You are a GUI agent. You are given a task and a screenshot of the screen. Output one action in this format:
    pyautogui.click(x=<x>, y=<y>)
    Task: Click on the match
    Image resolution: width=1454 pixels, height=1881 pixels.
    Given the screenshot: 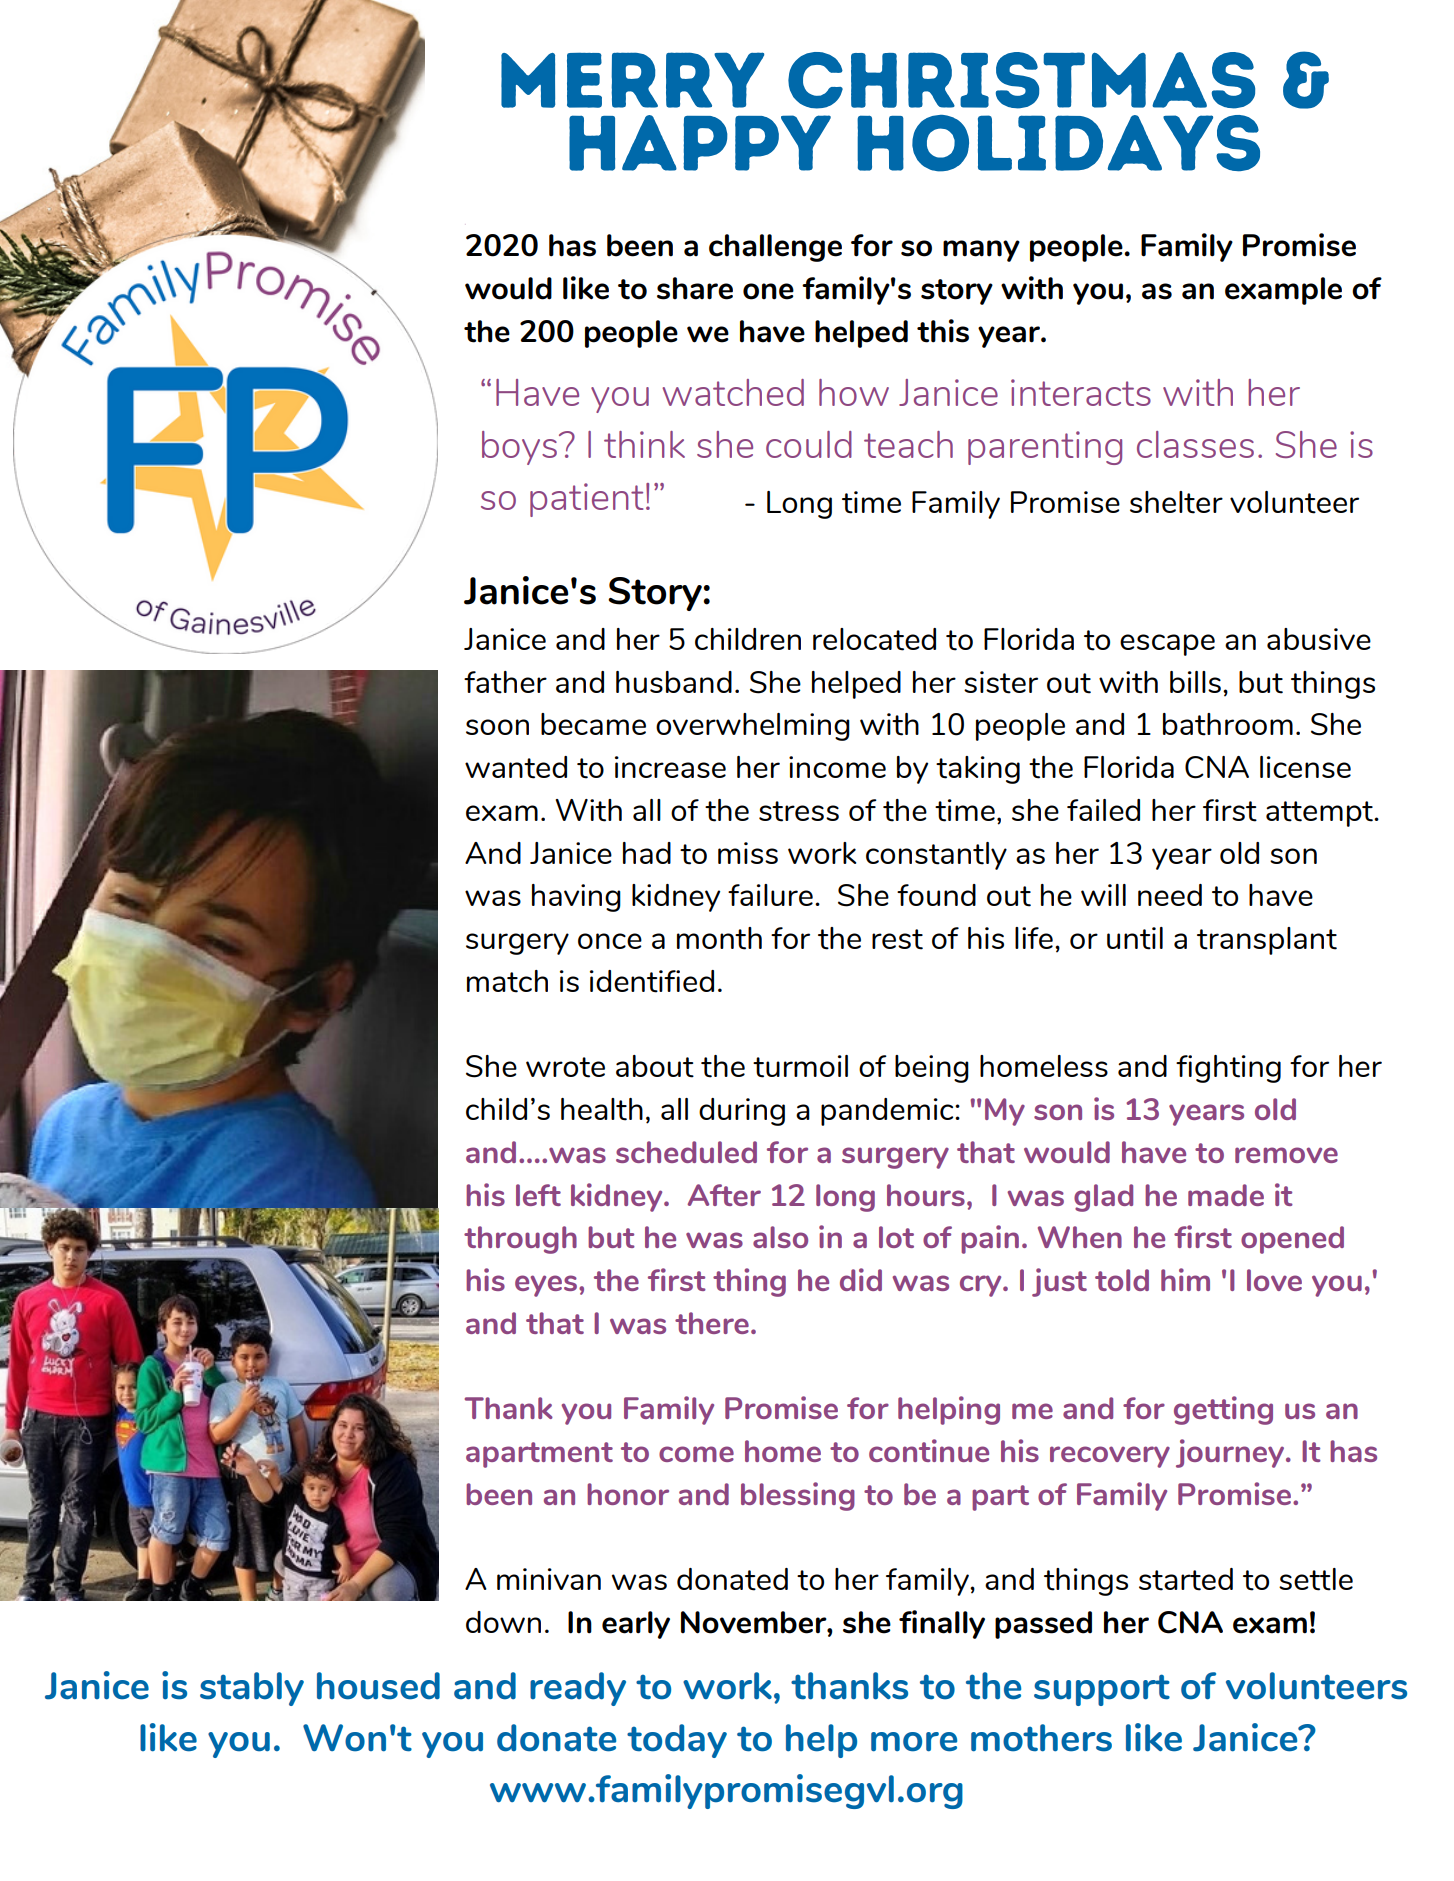 What is the action you would take?
    pyautogui.click(x=507, y=981)
